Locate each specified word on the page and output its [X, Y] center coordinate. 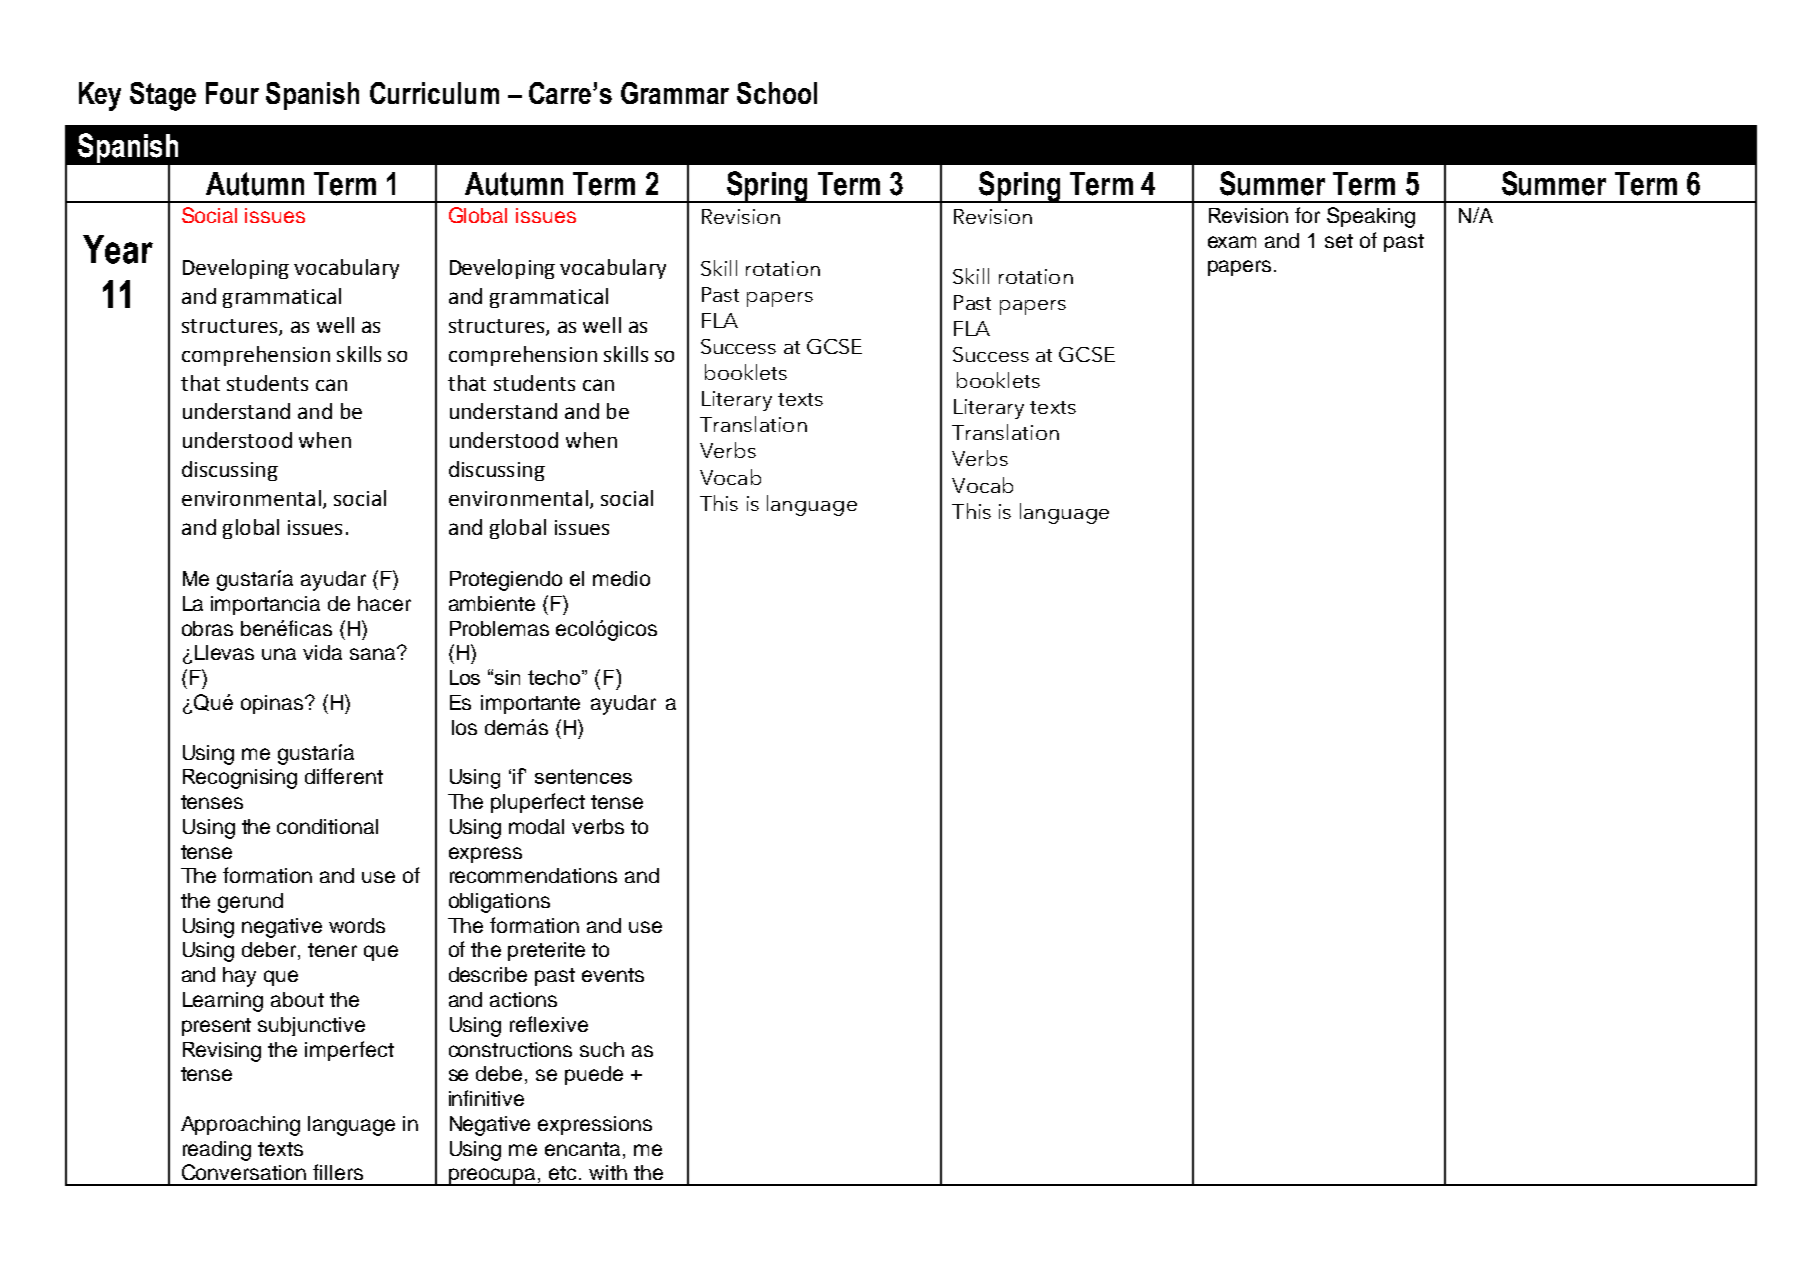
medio [621, 578]
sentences [583, 776]
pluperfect [538, 803]
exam [1232, 242]
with [608, 1172]
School [777, 93]
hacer [384, 603]
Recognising [240, 779]
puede [594, 1075]
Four [232, 93]
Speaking [1371, 217]
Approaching [240, 1126]
